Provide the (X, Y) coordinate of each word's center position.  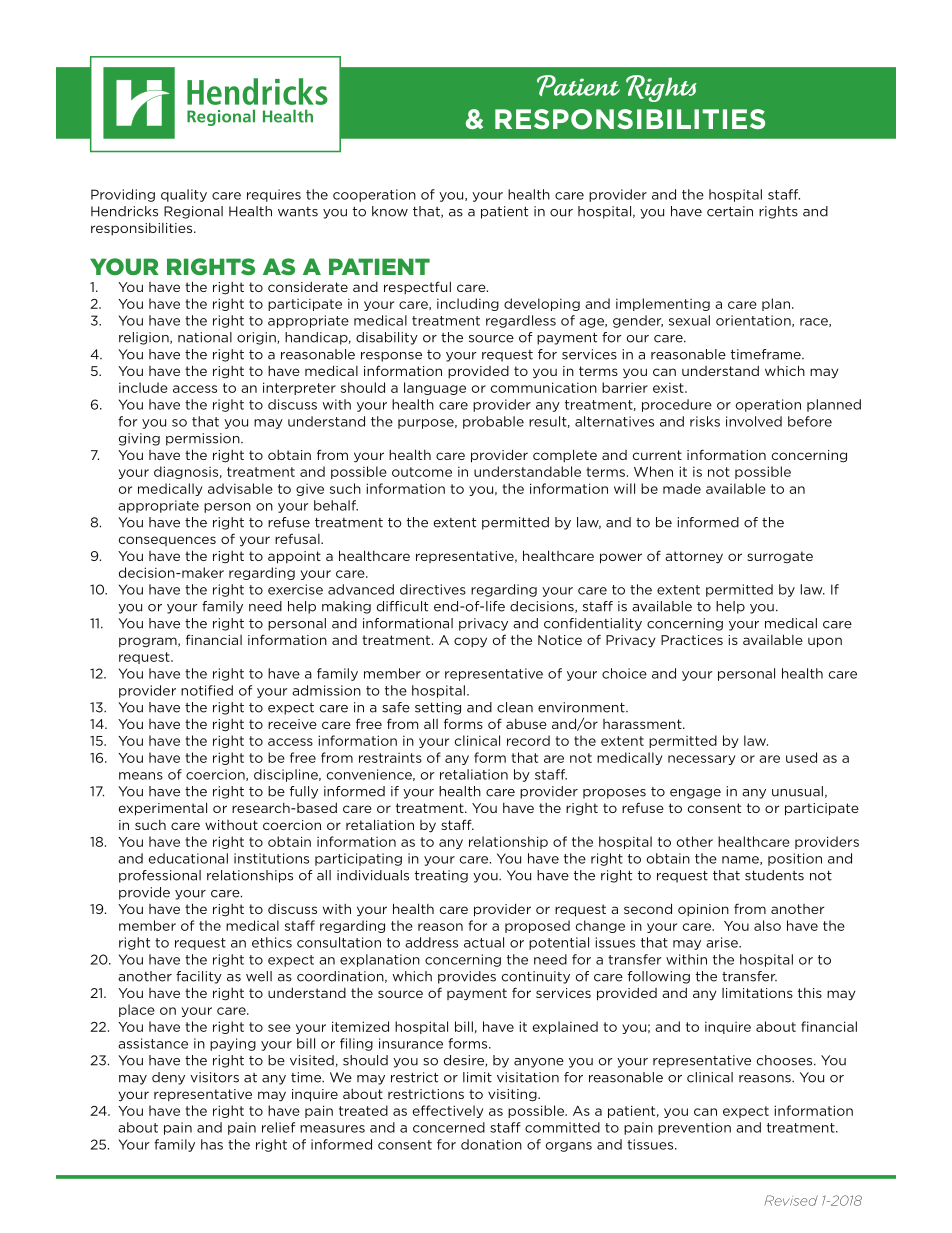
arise (723, 942)
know (390, 211)
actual (484, 942)
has (212, 1144)
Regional (193, 212)
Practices (692, 640)
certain (730, 211)
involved (754, 421)
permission (204, 439)
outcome (422, 472)
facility (199, 977)
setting (438, 708)
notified (207, 690)
